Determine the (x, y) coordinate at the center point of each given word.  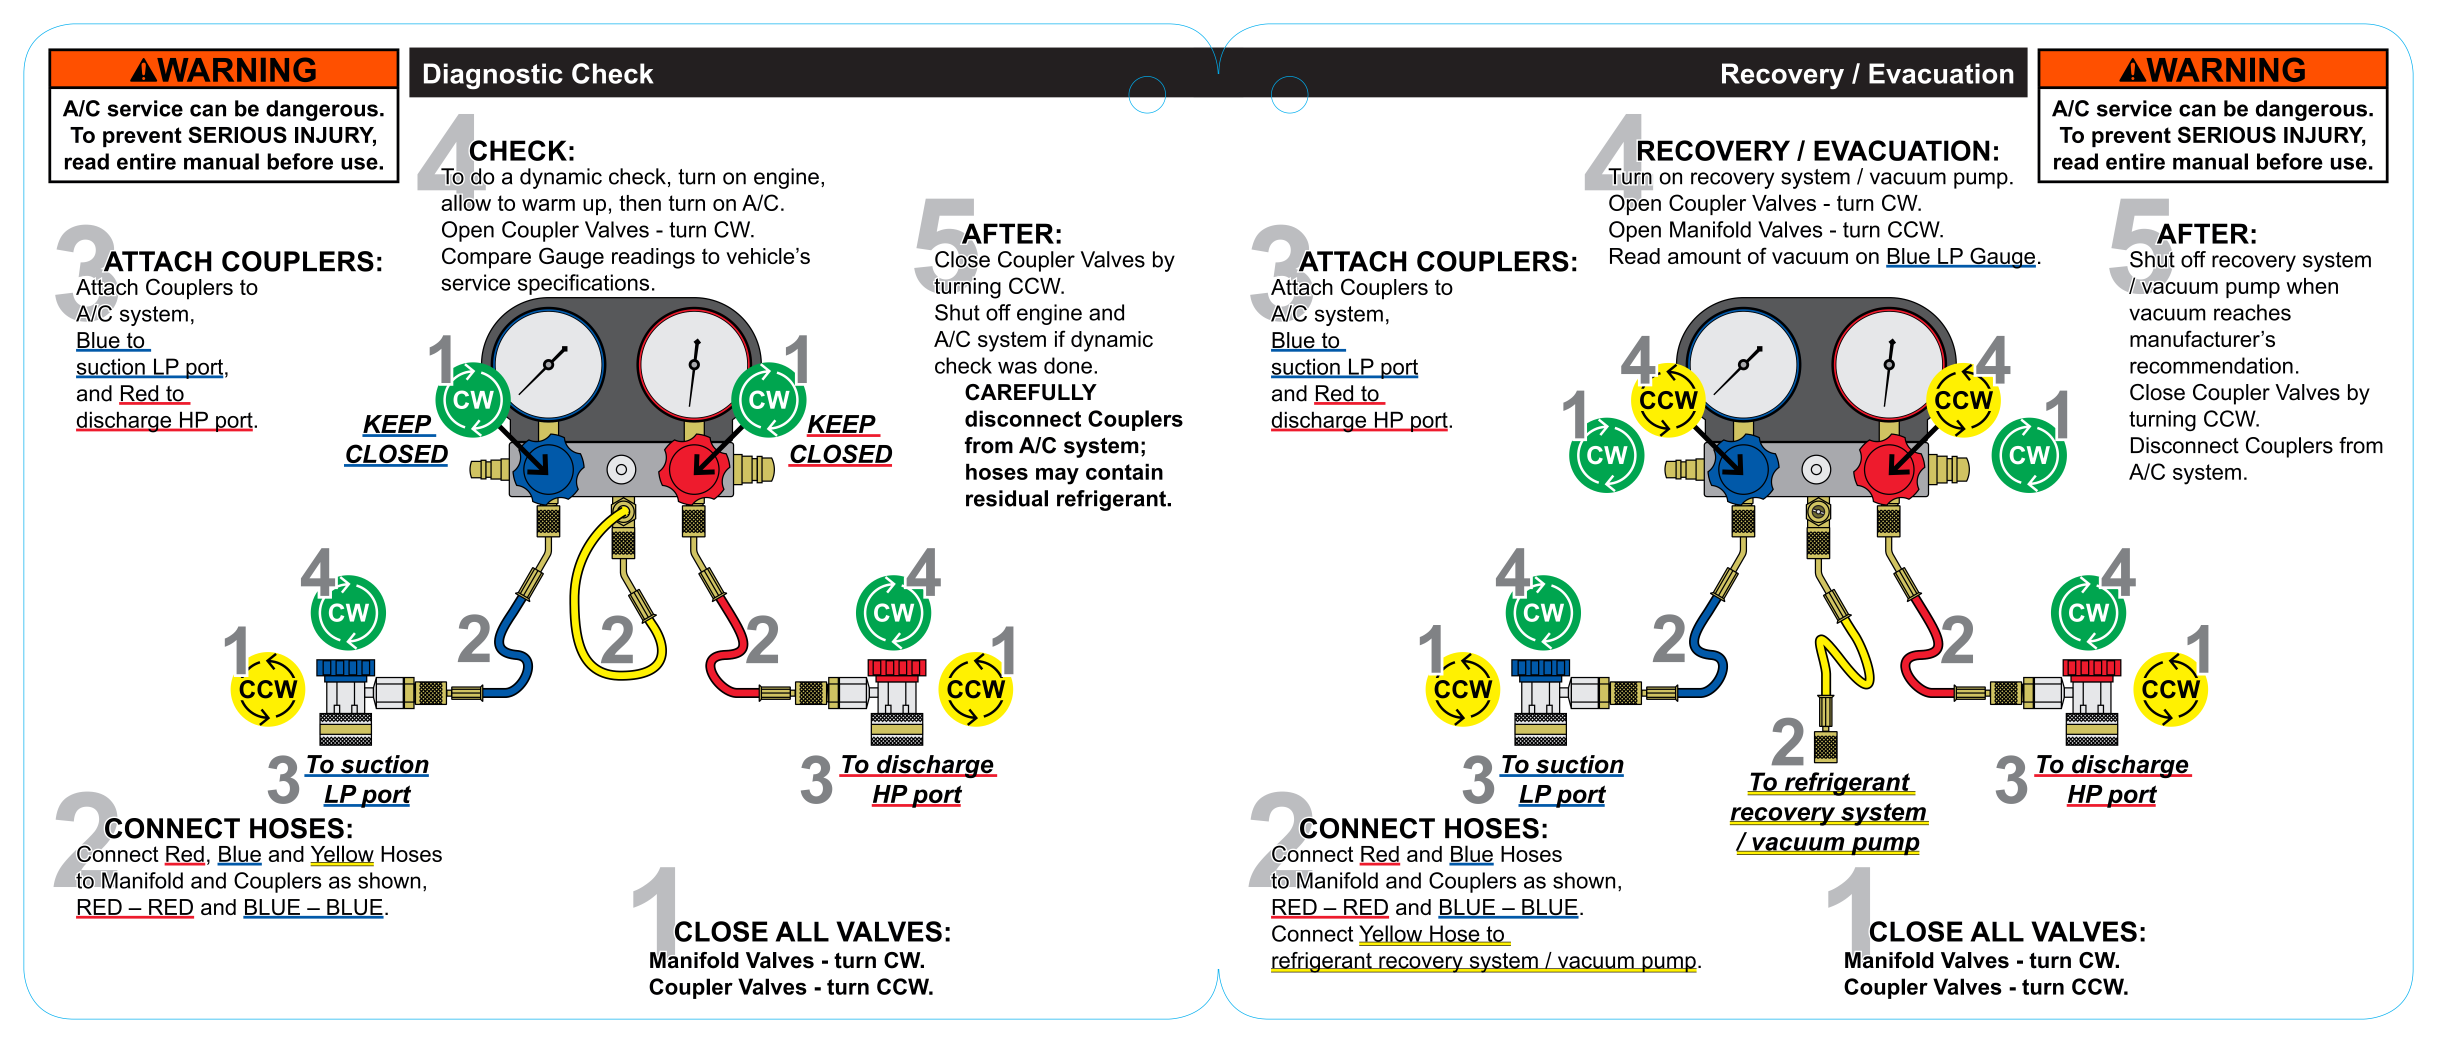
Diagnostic (493, 76)
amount (1704, 256)
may (1057, 476)
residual (1007, 498)
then (640, 203)
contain (1124, 472)
